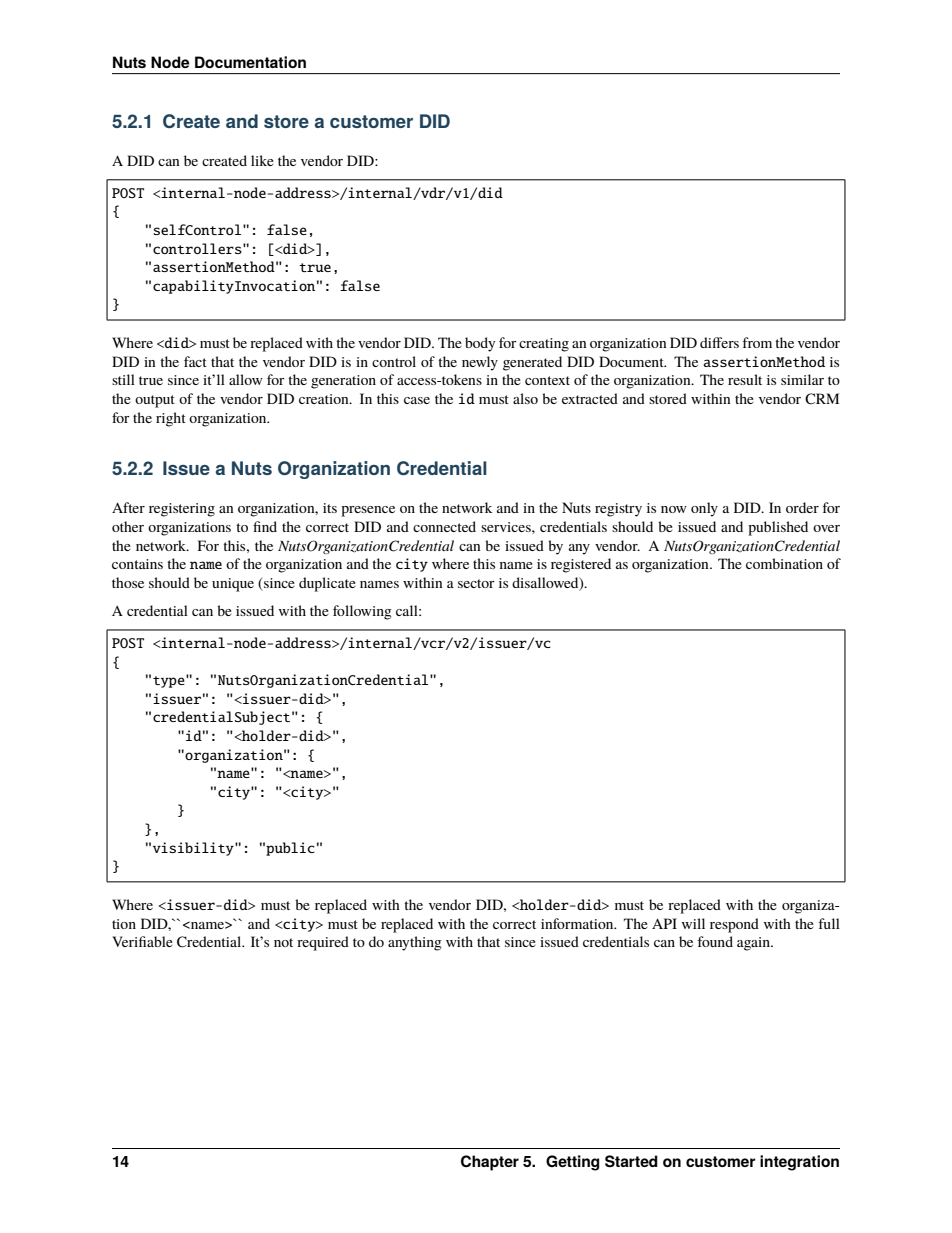  What do you see at coordinates (480, 344) in the page?
I see `body` at bounding box center [480, 344].
